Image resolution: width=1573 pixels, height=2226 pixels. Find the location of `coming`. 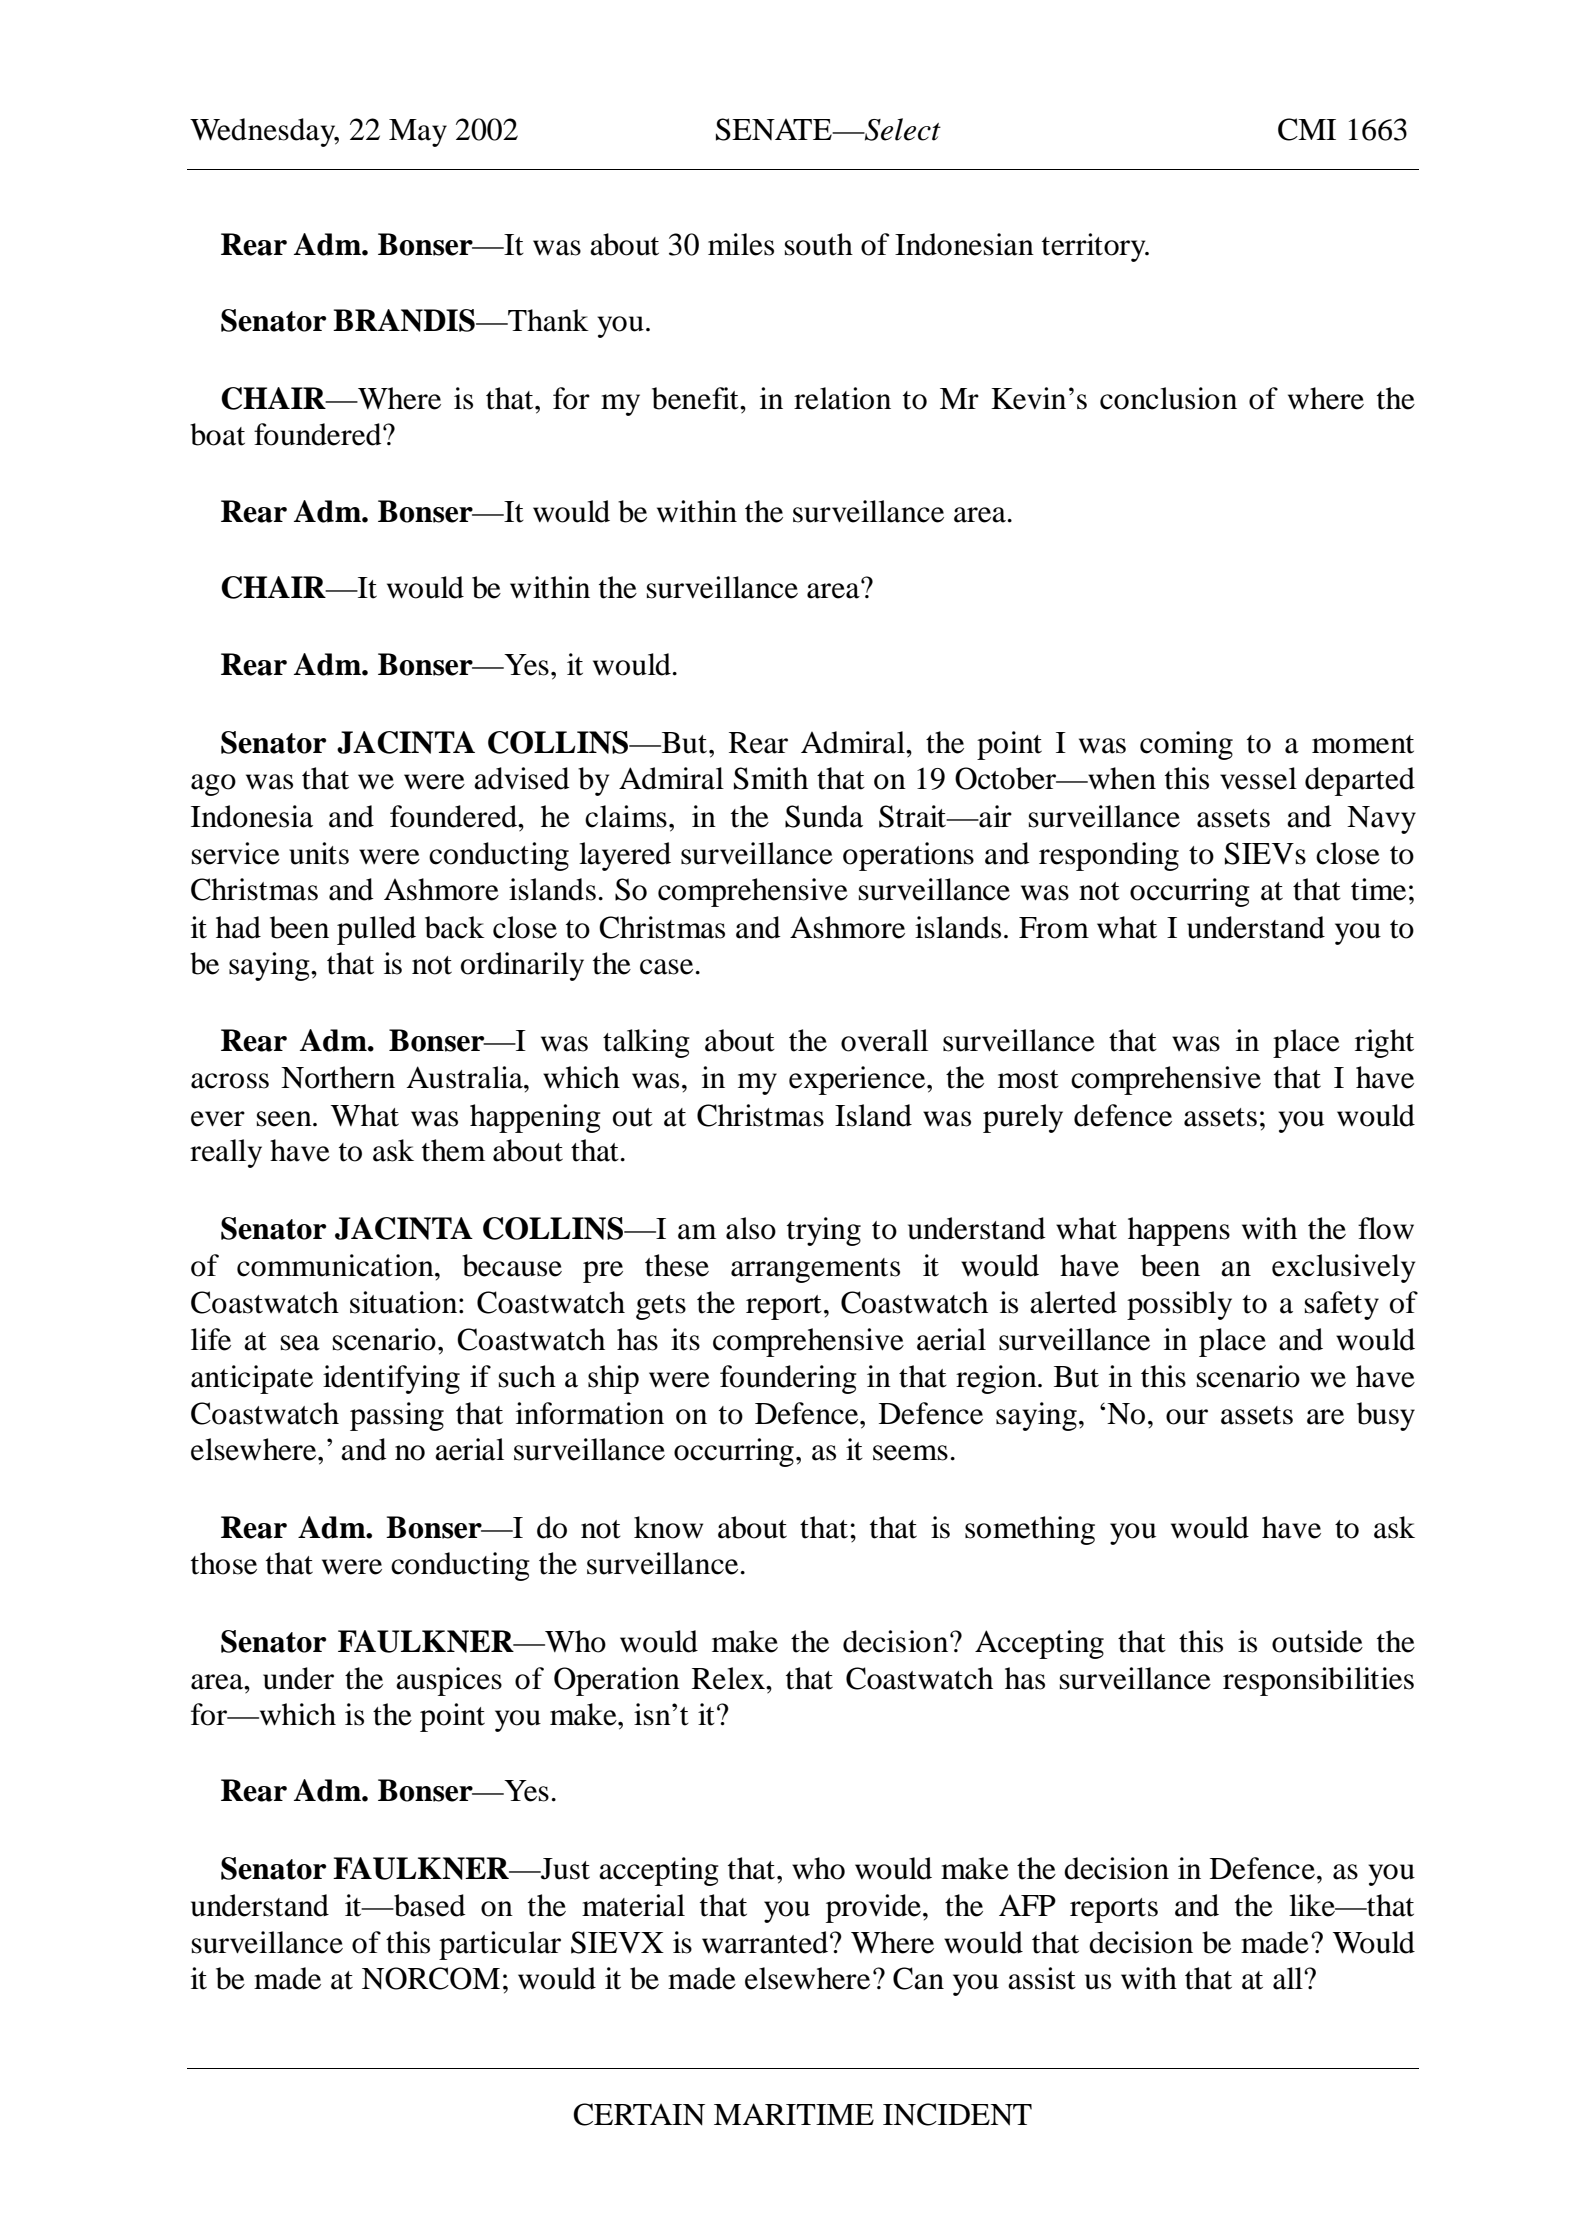

coming is located at coordinates (1186, 745).
